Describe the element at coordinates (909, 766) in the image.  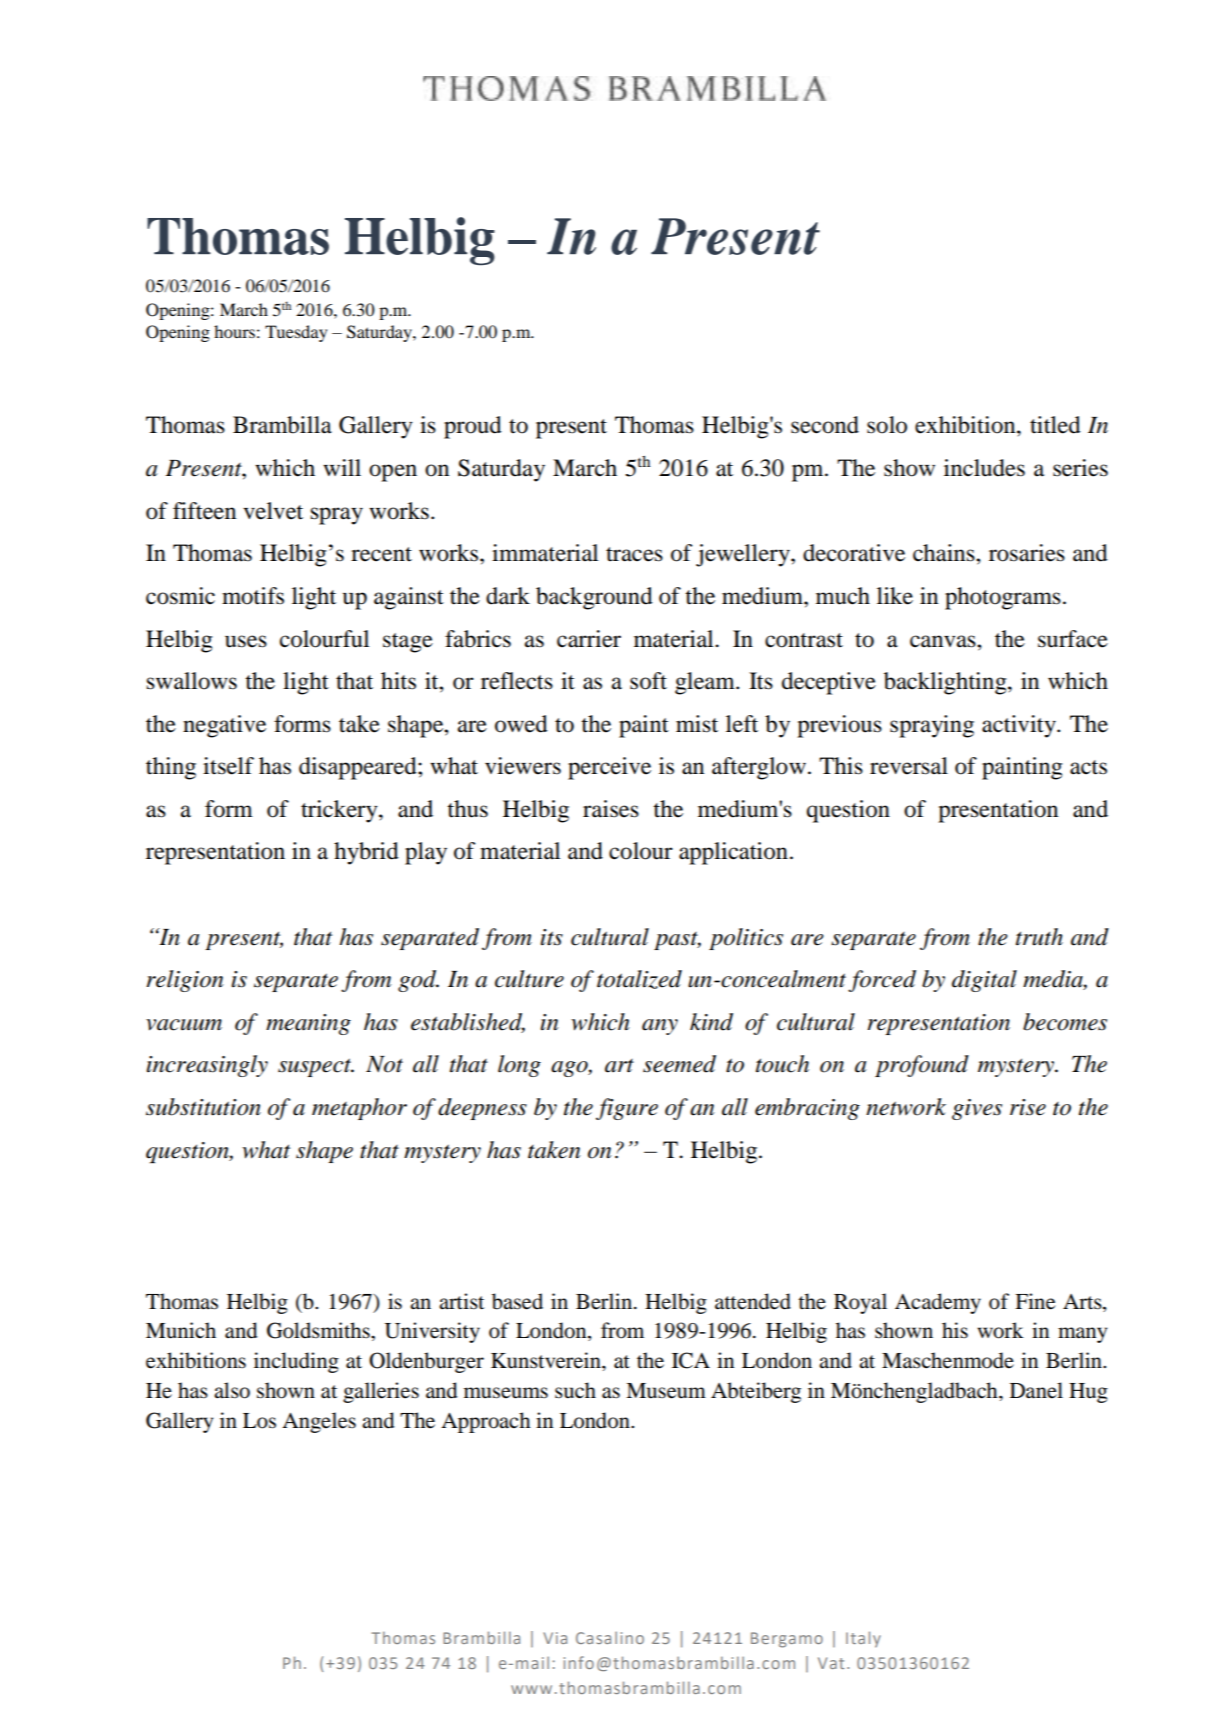
I see `reversal` at that location.
